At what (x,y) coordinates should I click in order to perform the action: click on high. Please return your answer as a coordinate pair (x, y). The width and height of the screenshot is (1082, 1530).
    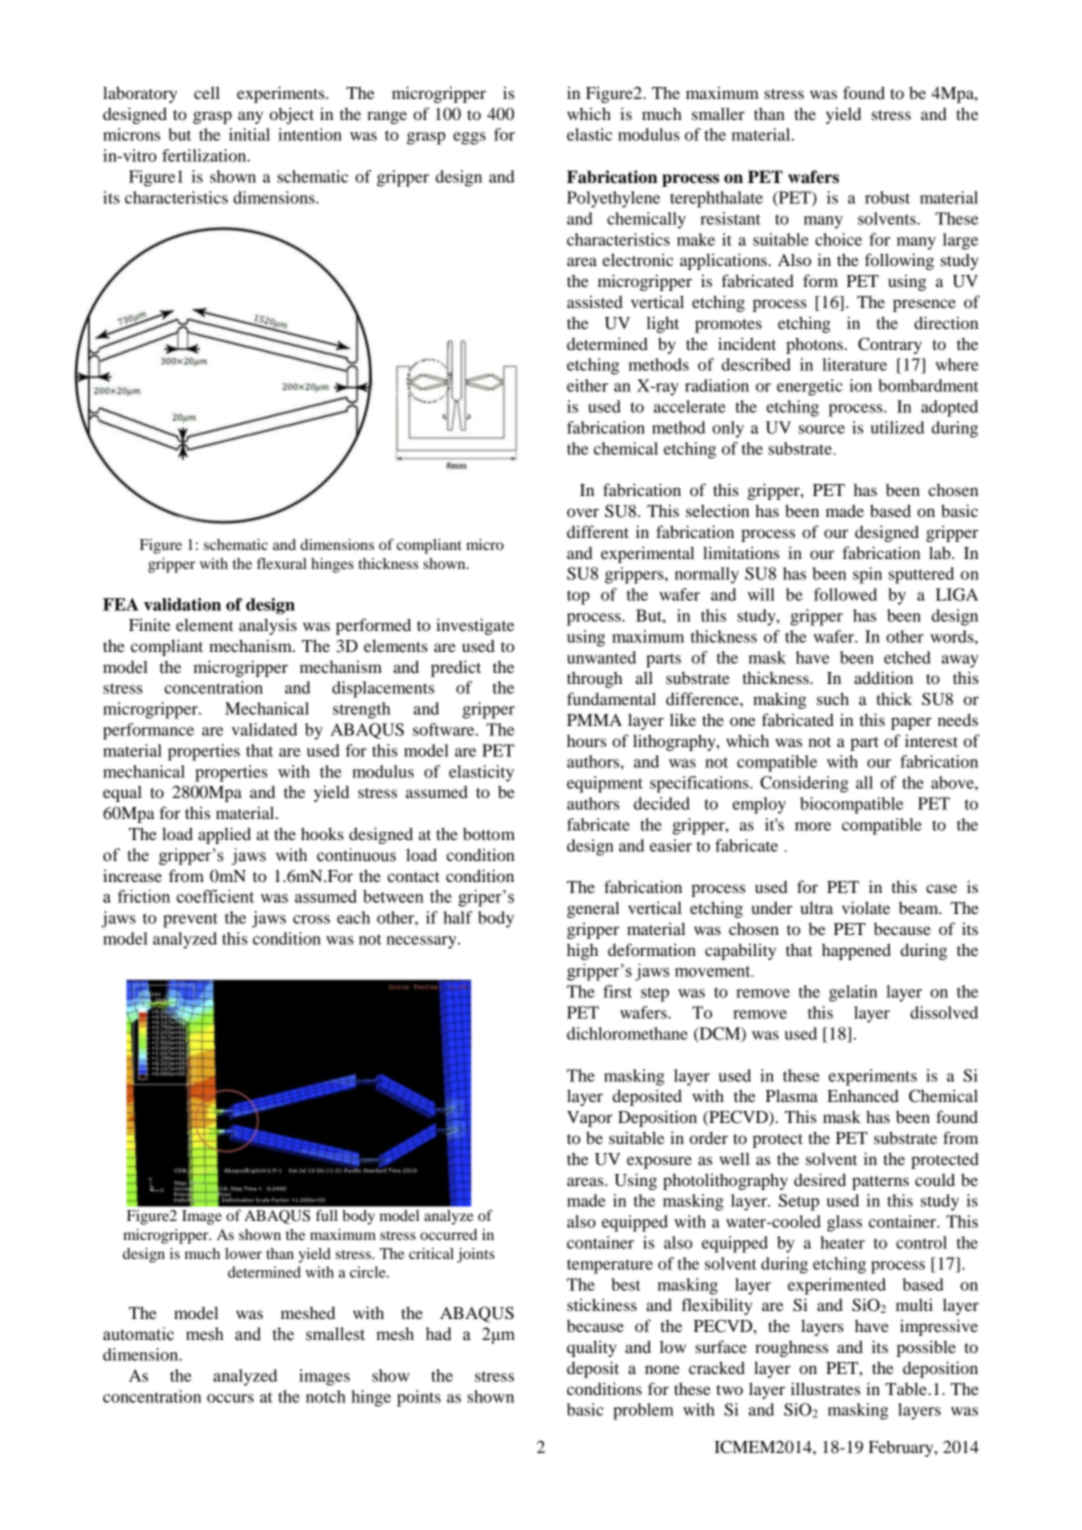
    Looking at the image, I should click on (582, 951).
